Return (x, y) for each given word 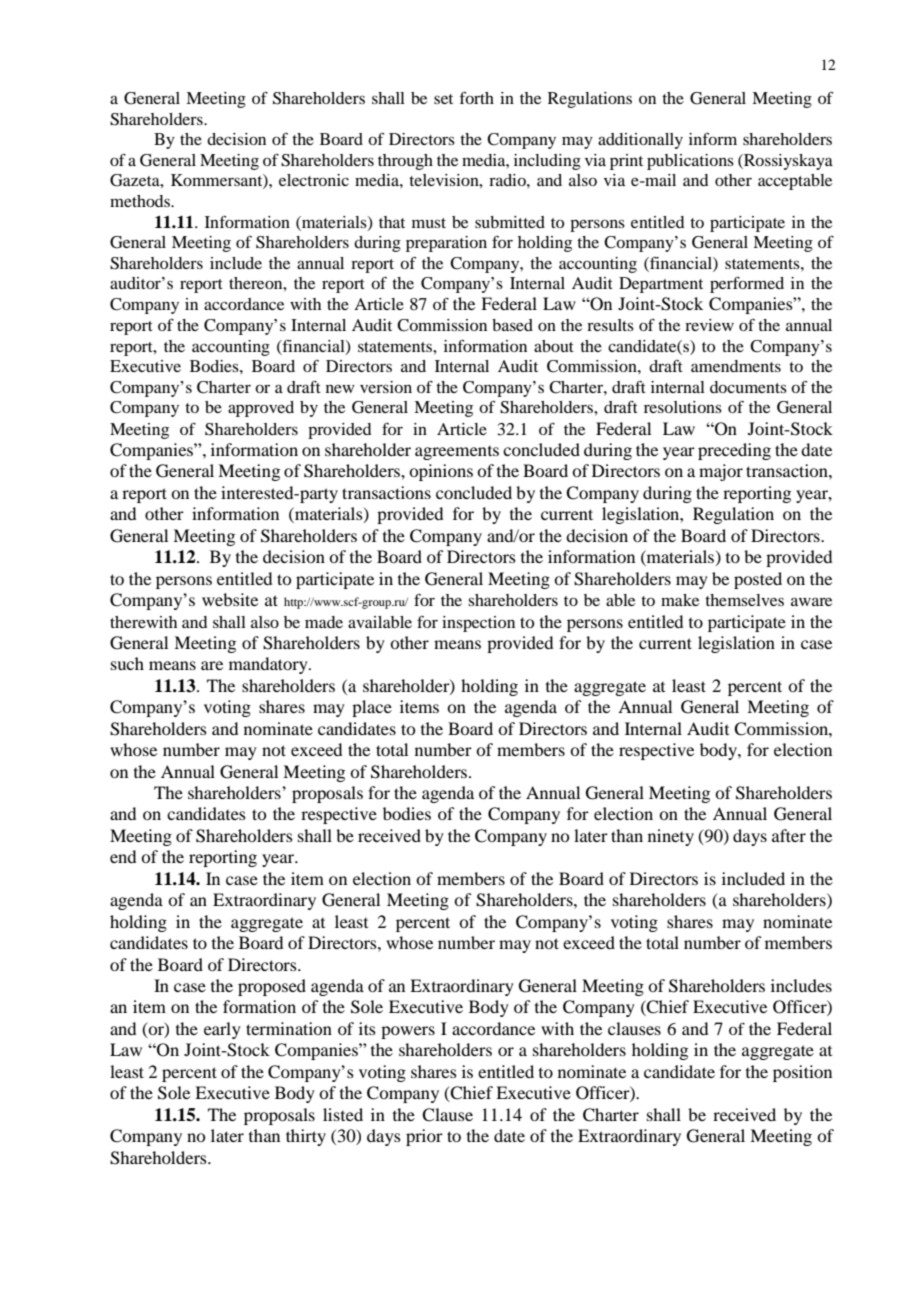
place (372, 708)
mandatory (269, 665)
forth (476, 97)
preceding (734, 451)
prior (424, 1137)
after (789, 835)
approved (261, 409)
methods (141, 201)
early (222, 1030)
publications (690, 162)
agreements (457, 453)
